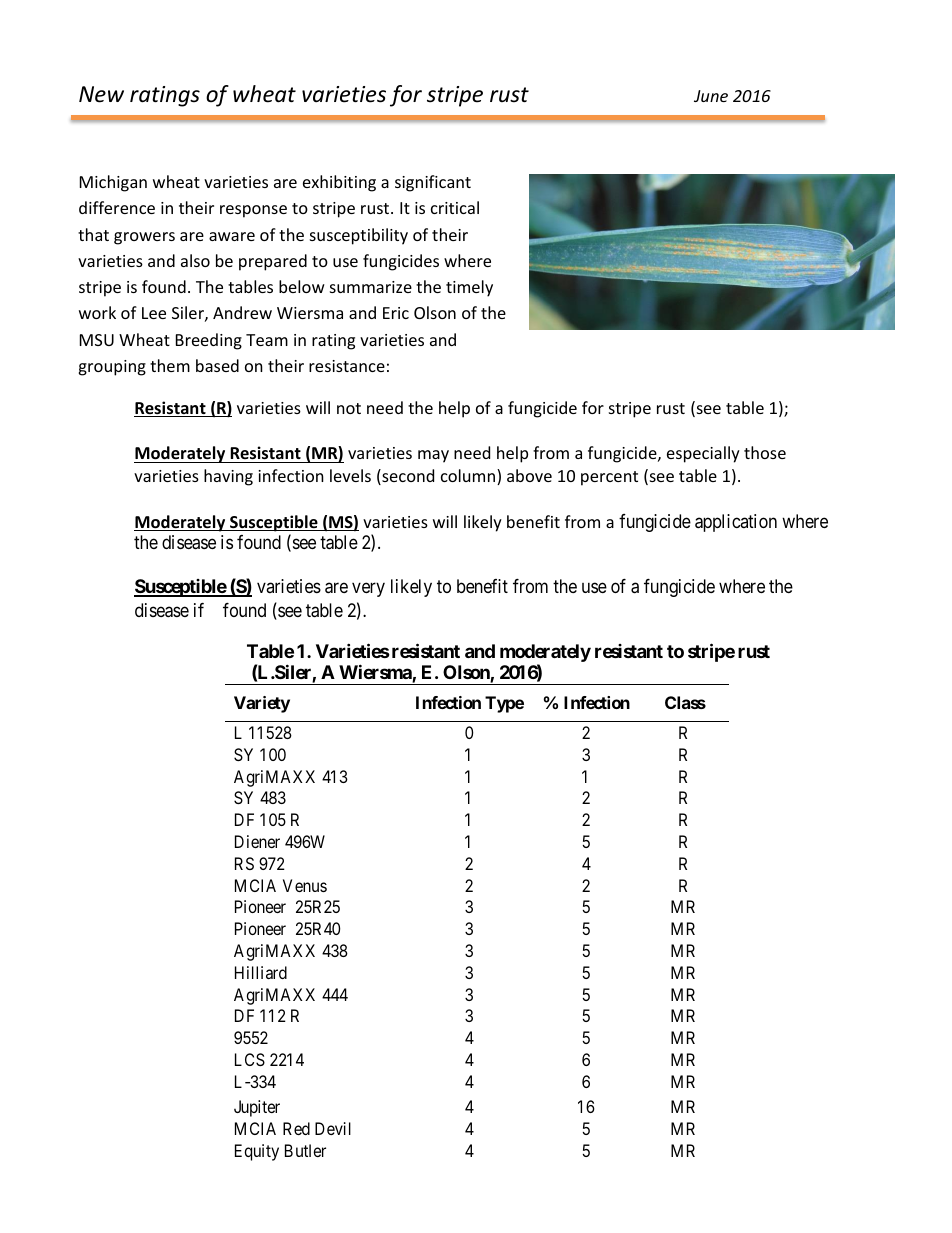  What do you see at coordinates (262, 704) in the screenshot?
I see `Variety` at bounding box center [262, 704].
